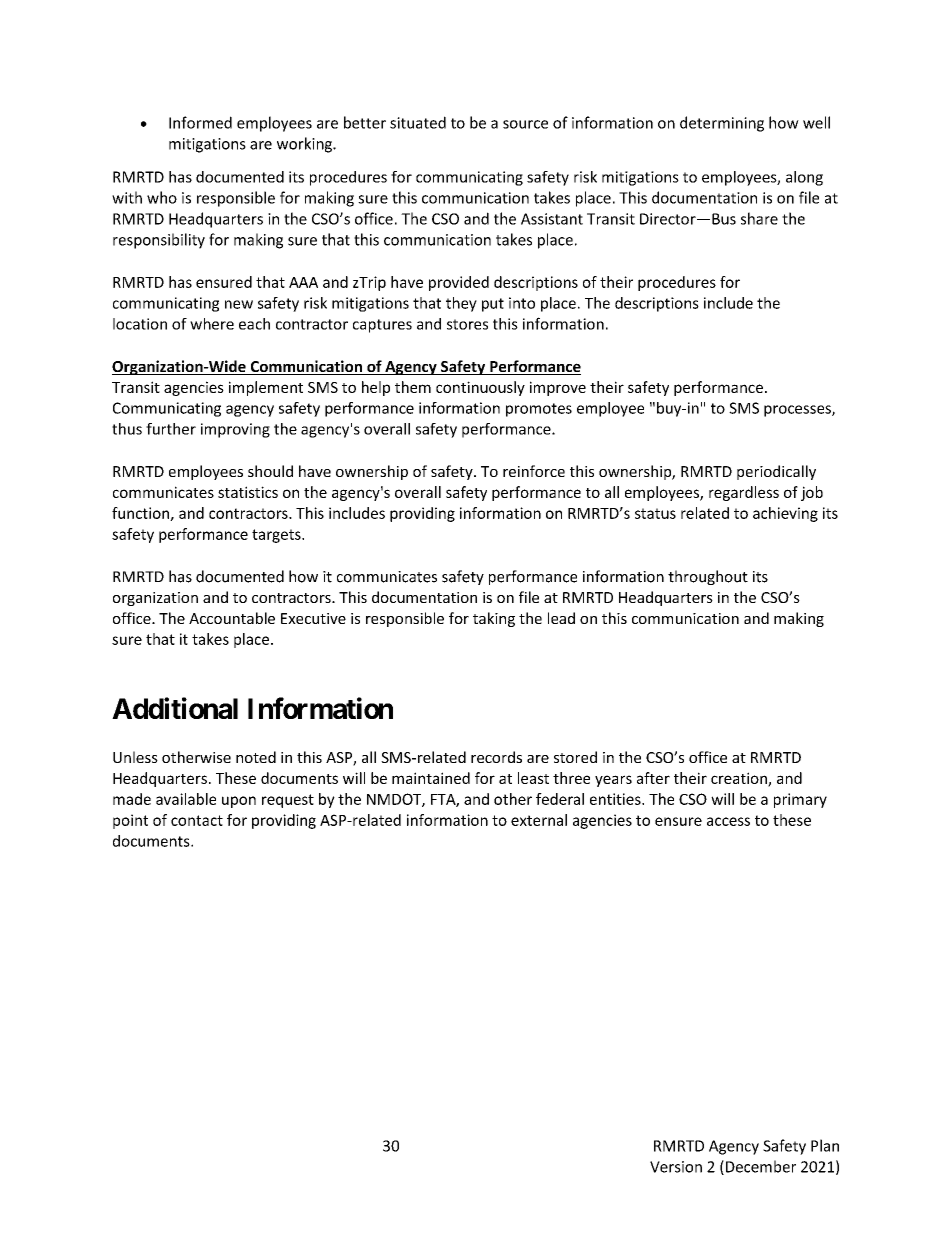  Describe the element at coordinates (722, 124) in the page. I see `determining` at that location.
